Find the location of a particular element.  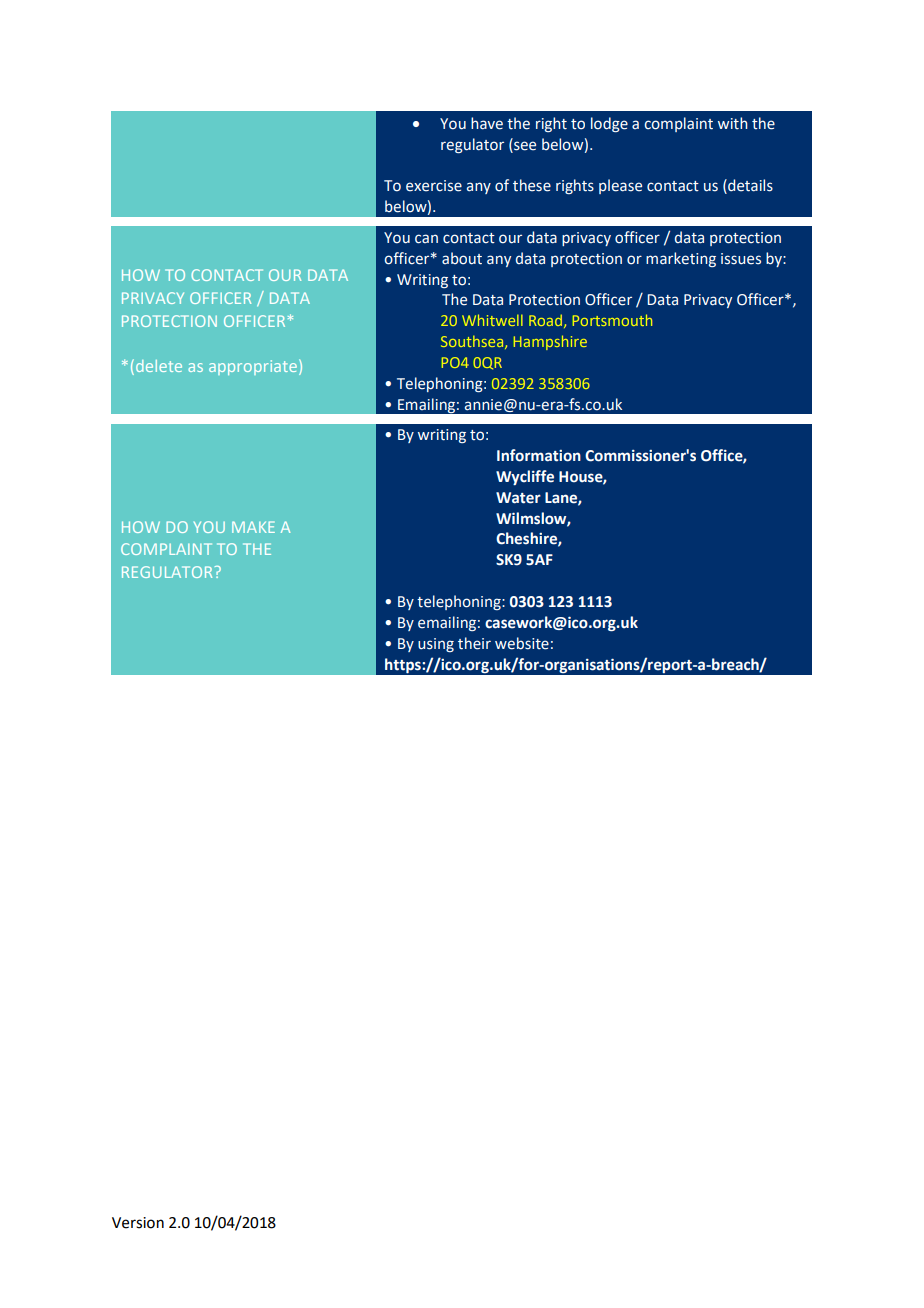

their is located at coordinates (474, 643).
